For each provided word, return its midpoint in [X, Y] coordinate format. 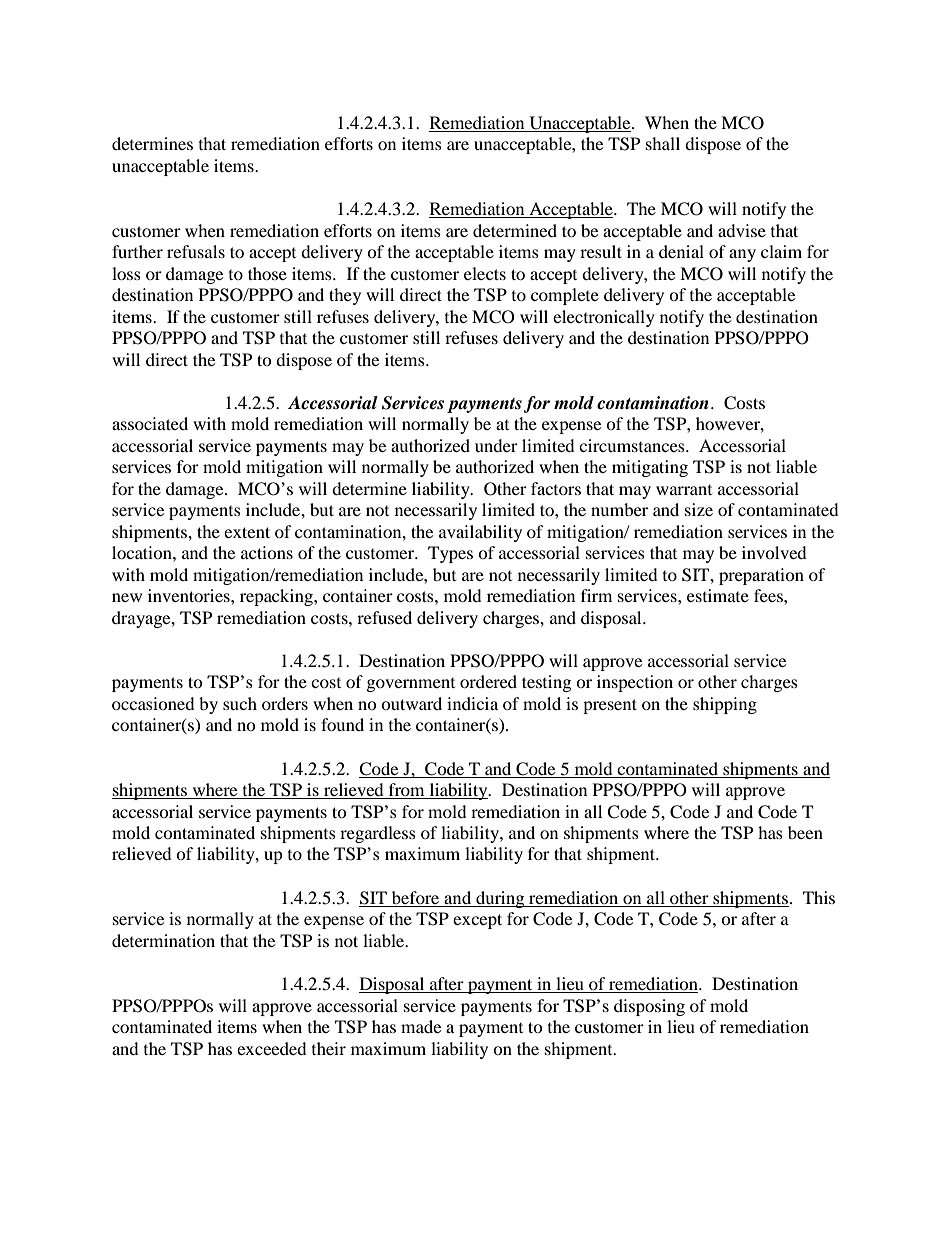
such [240, 703]
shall [663, 143]
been [805, 832]
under [496, 445]
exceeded [272, 1048]
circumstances [633, 445]
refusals [196, 251]
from [407, 791]
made [421, 1026]
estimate [718, 595]
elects [485, 273]
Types [450, 554]
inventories [190, 595]
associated [150, 423]
